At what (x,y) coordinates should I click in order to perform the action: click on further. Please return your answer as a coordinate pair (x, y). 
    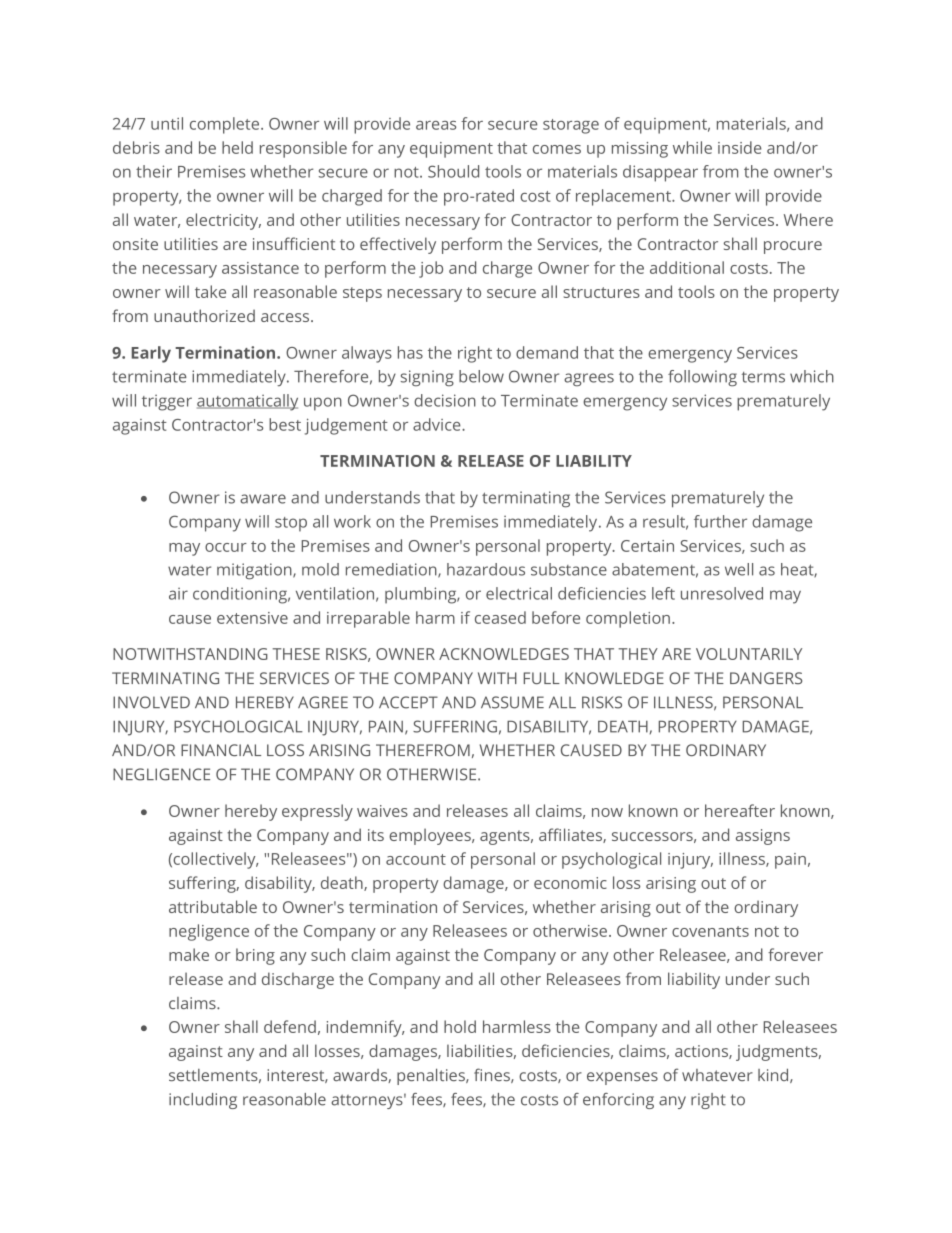
    Looking at the image, I should click on (720, 521).
